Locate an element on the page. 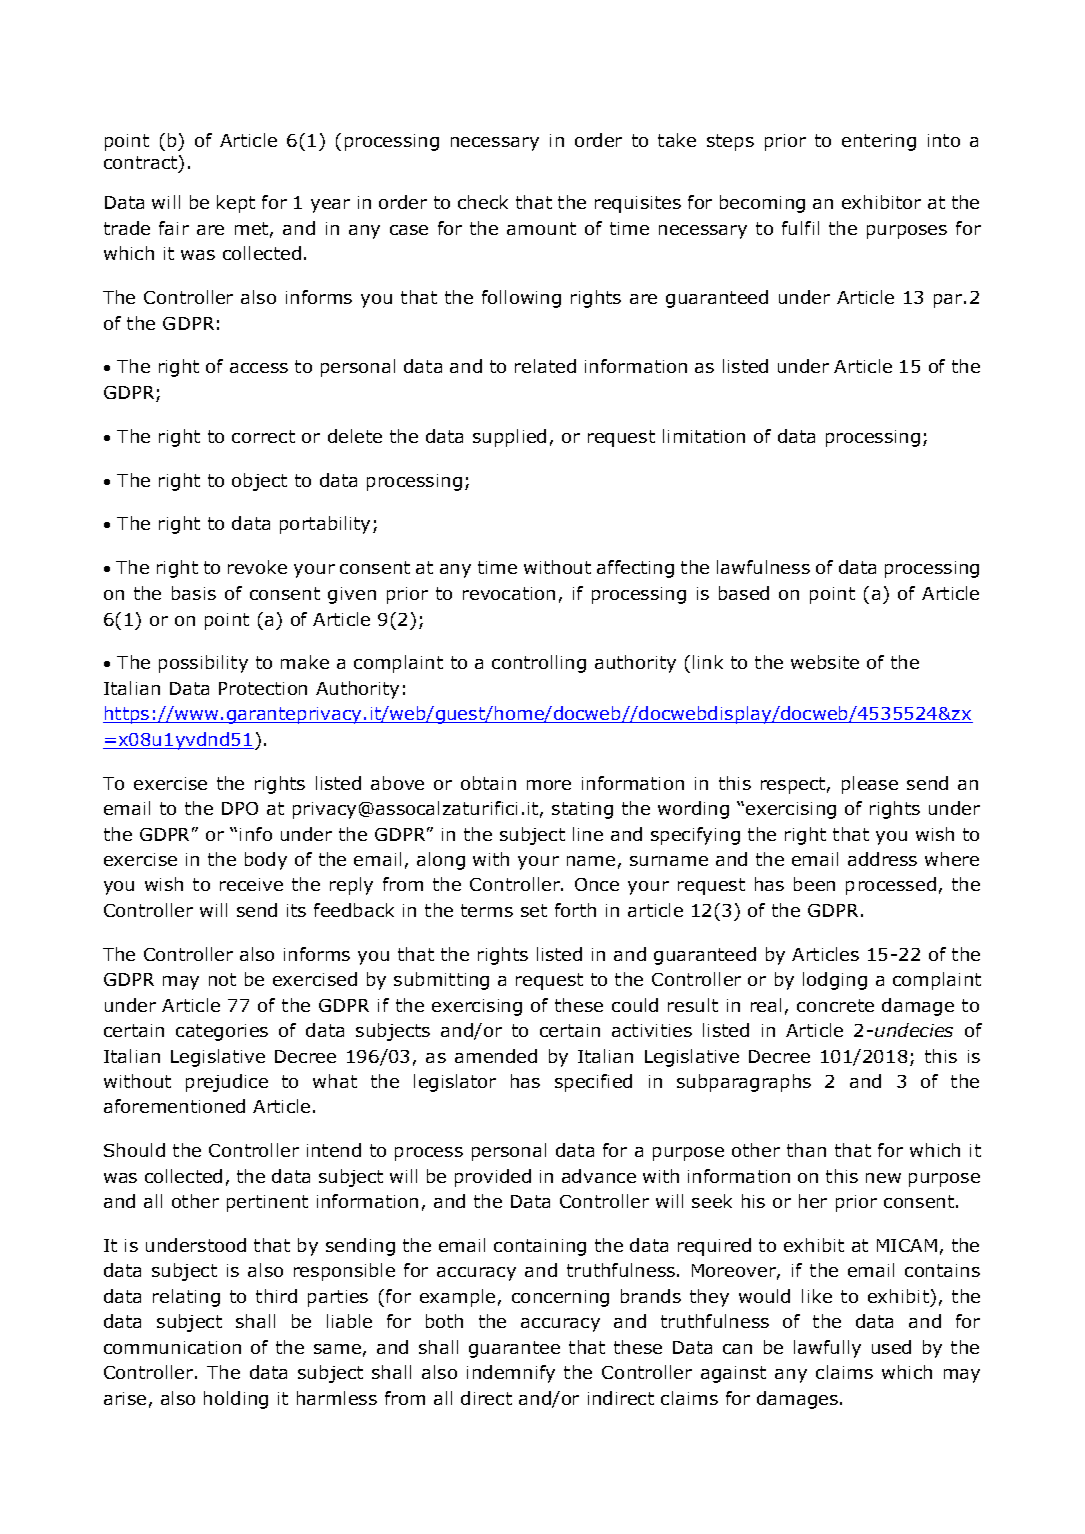  lawfully is located at coordinates (827, 1349).
